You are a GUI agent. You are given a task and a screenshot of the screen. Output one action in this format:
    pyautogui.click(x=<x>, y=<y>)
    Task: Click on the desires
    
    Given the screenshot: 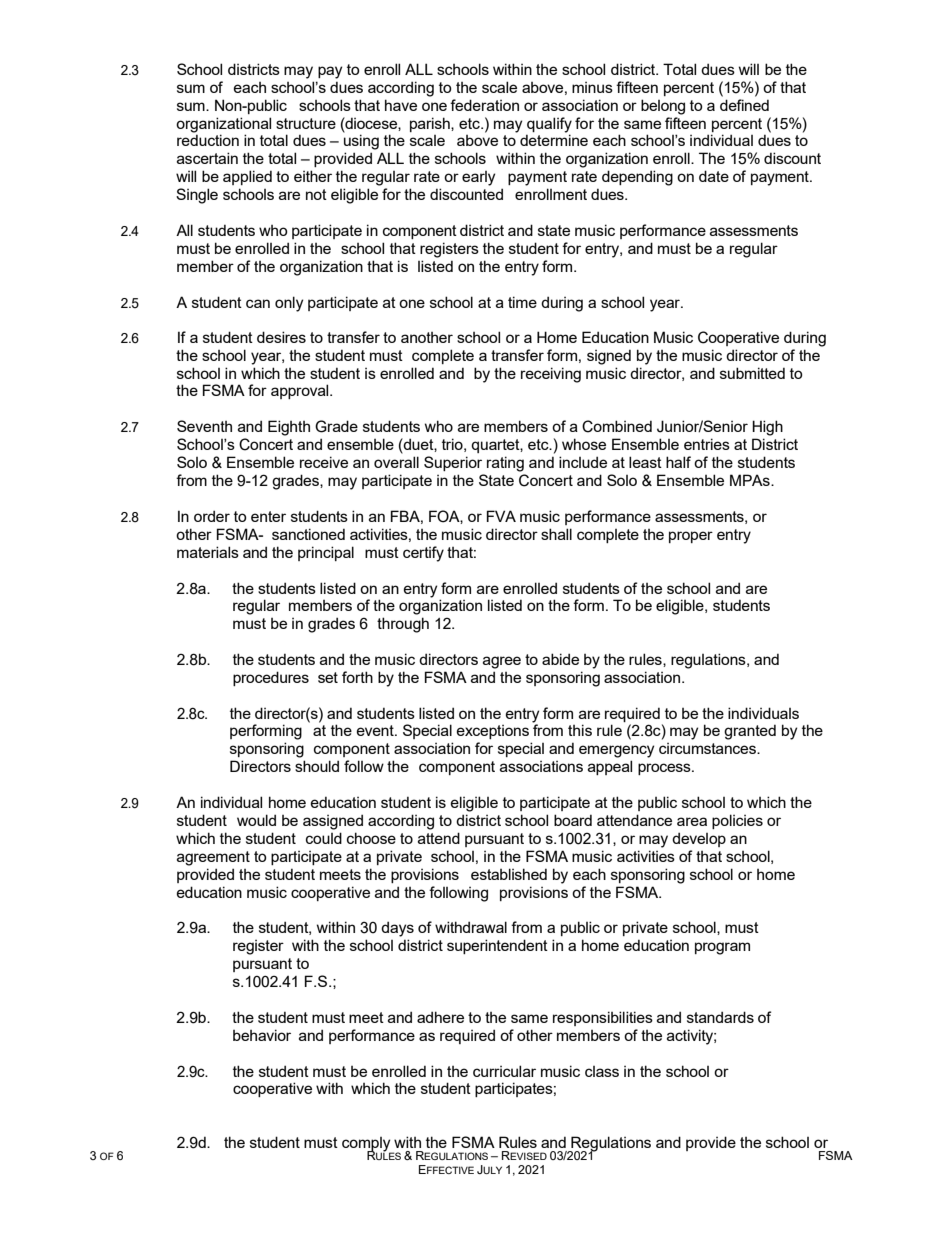 What is the action you would take?
    pyautogui.click(x=281, y=337)
